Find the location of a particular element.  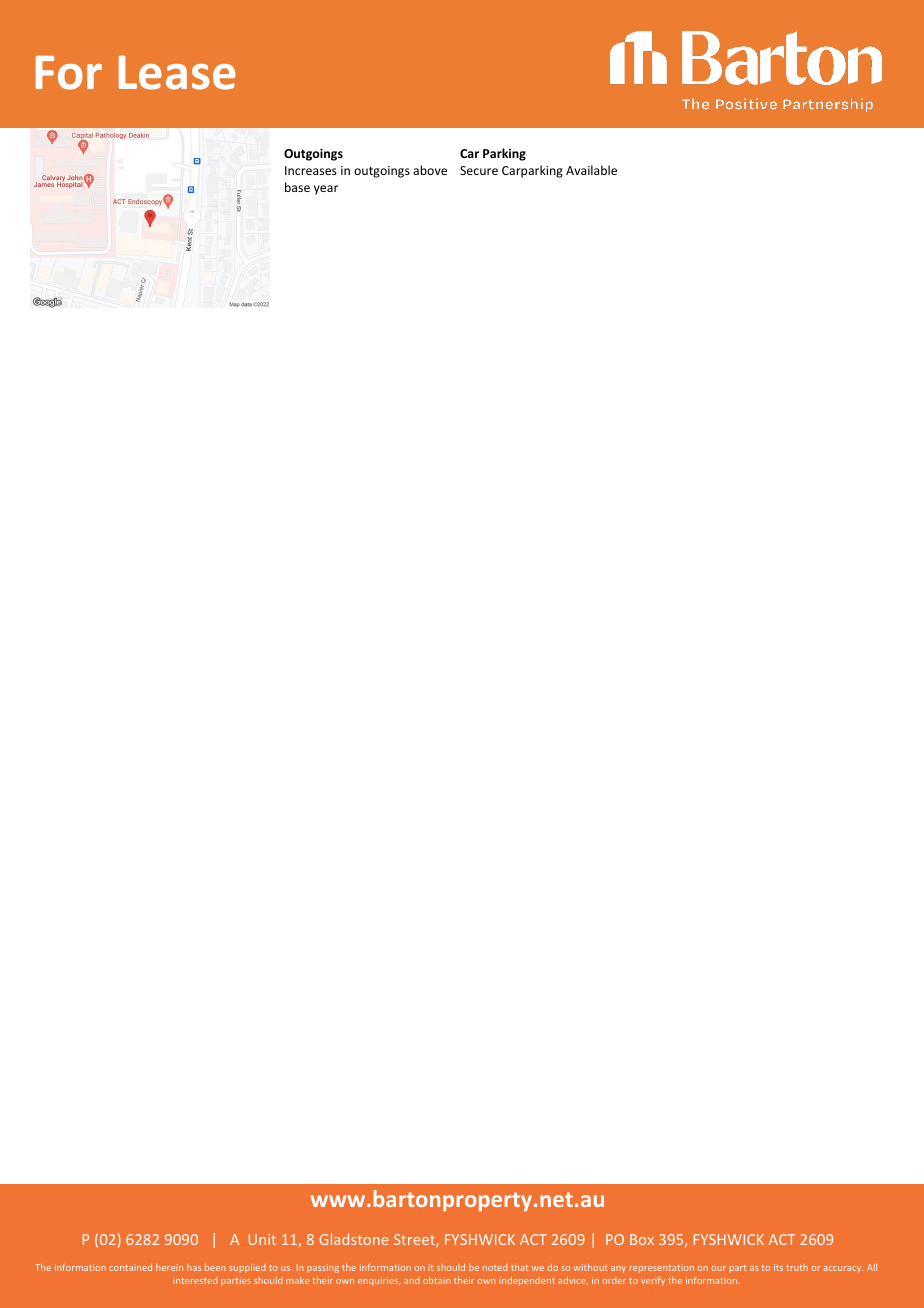

noted is located at coordinates (495, 1267).
